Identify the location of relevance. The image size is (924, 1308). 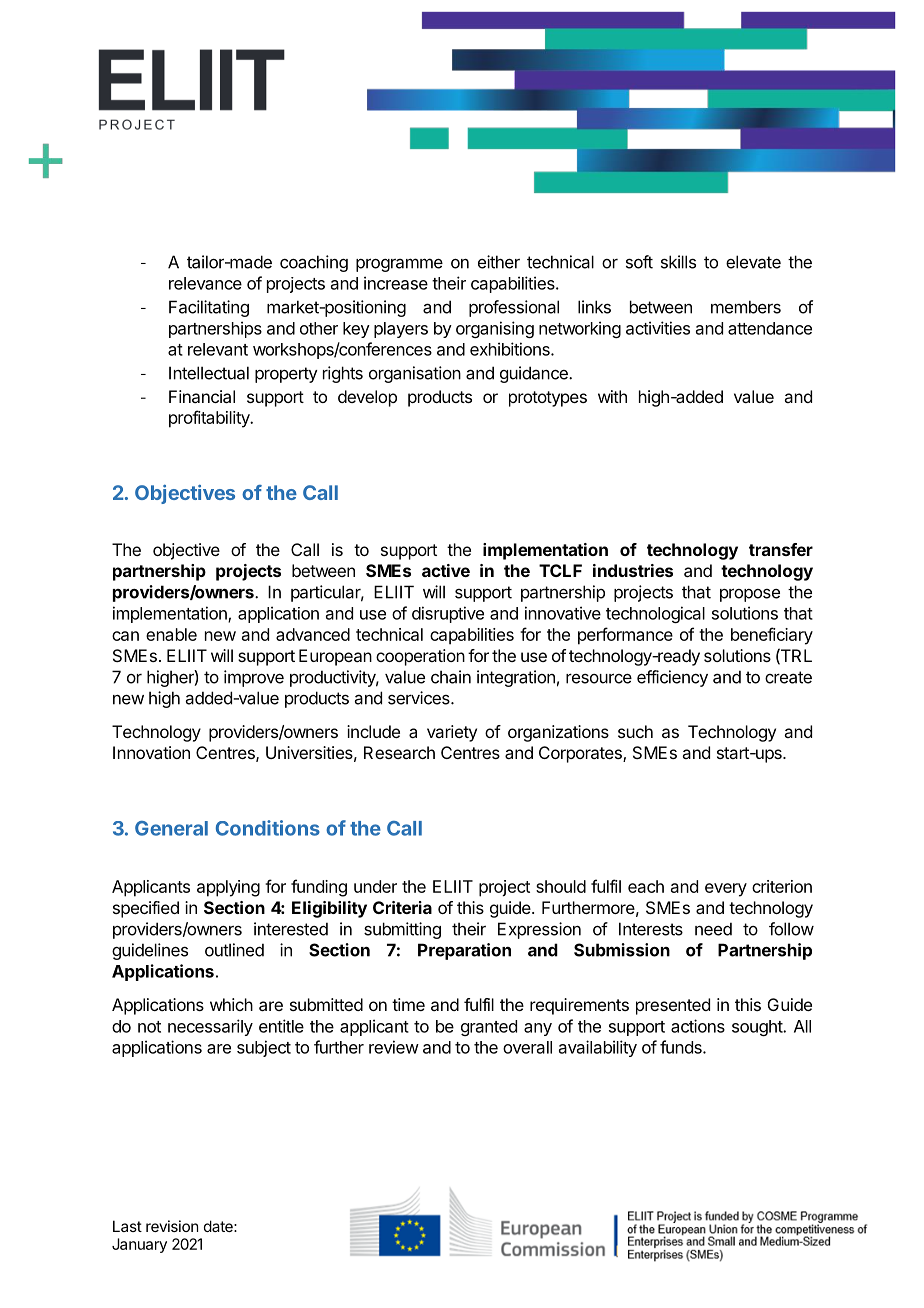
(205, 283).
